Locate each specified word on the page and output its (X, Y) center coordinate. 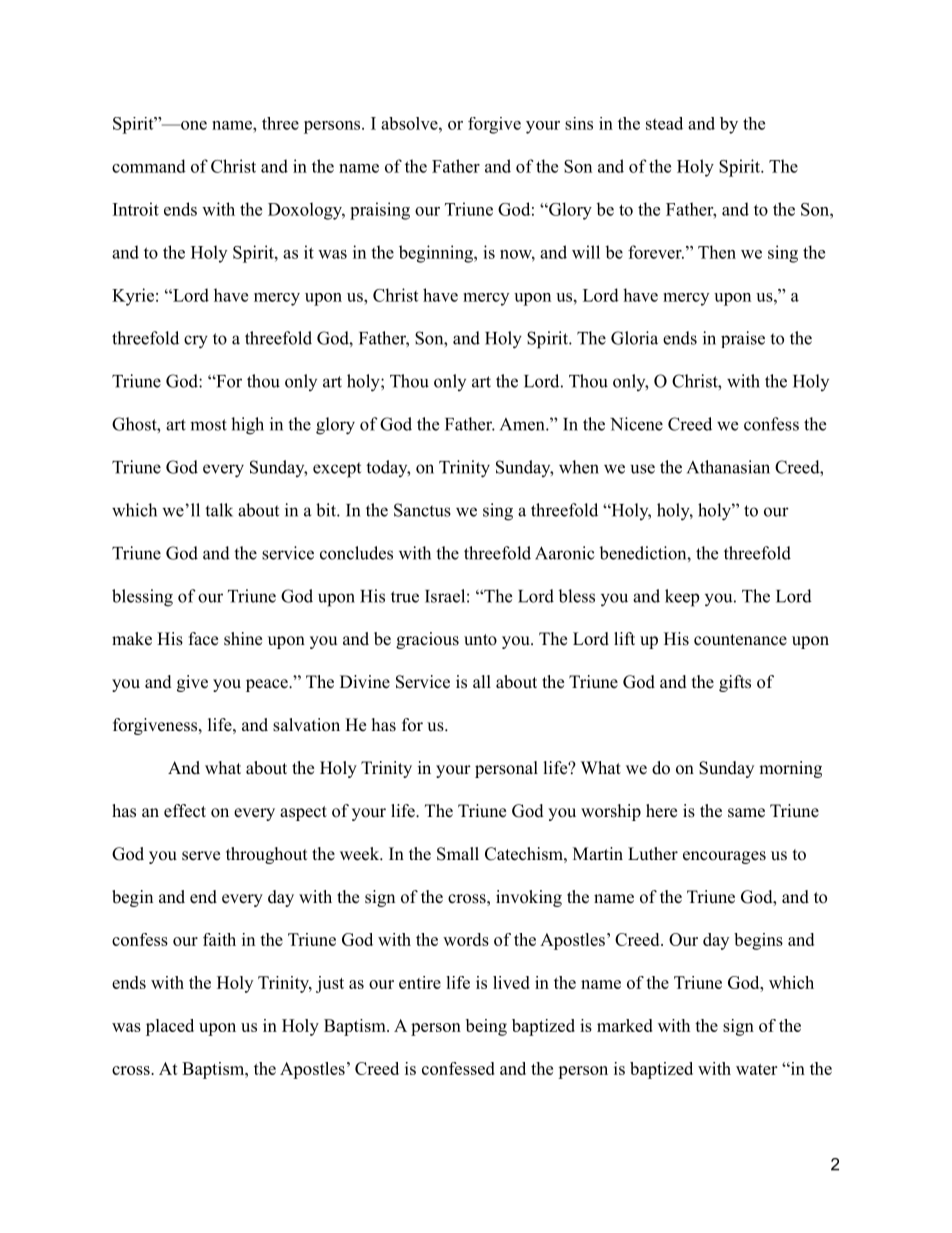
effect (185, 811)
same (746, 813)
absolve (410, 123)
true (405, 597)
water (756, 1069)
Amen (523, 424)
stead (664, 123)
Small (458, 854)
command (149, 166)
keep (682, 598)
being (486, 1027)
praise (743, 339)
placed (170, 1027)
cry (196, 342)
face (203, 639)
